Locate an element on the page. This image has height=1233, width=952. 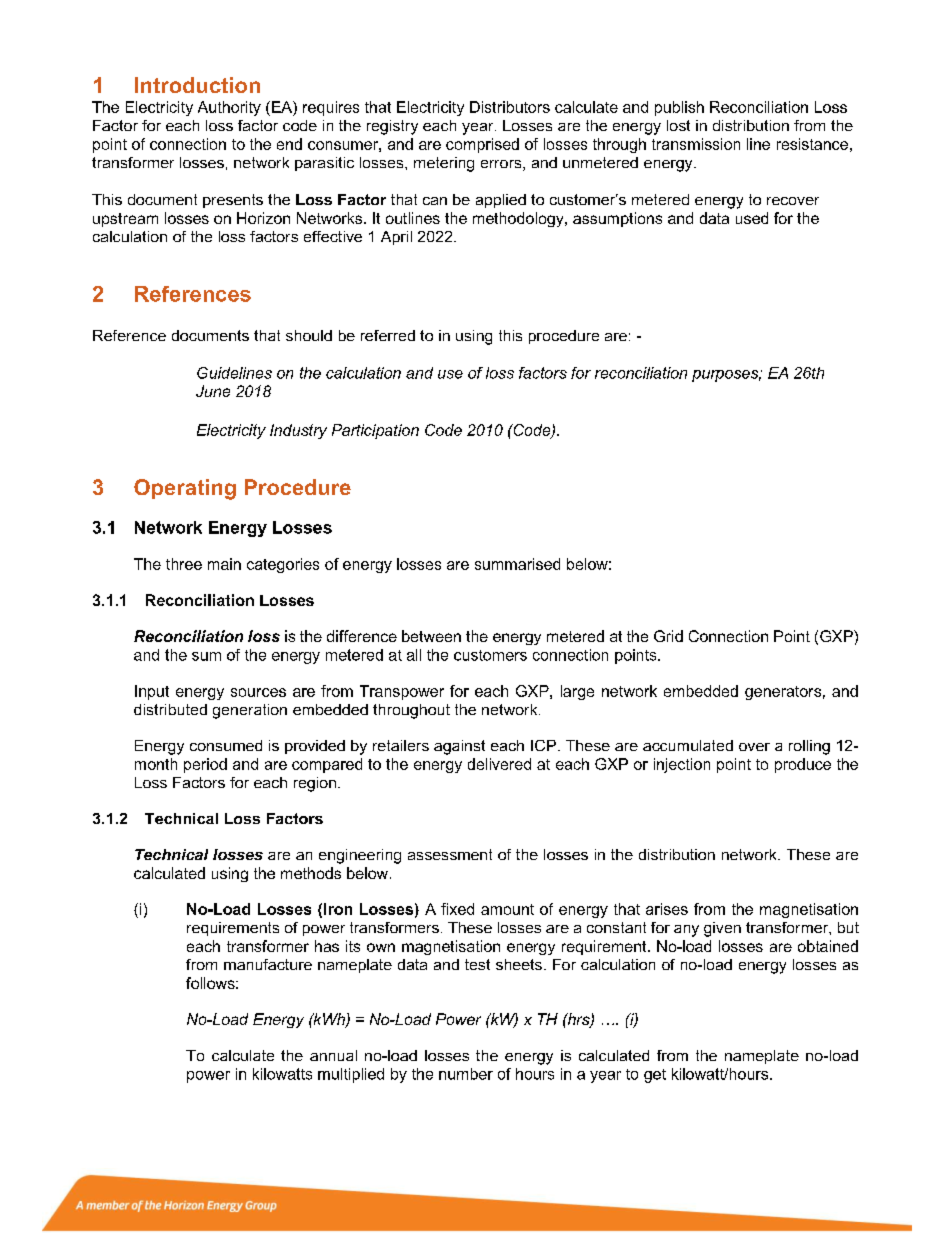
all is located at coordinates (414, 655).
